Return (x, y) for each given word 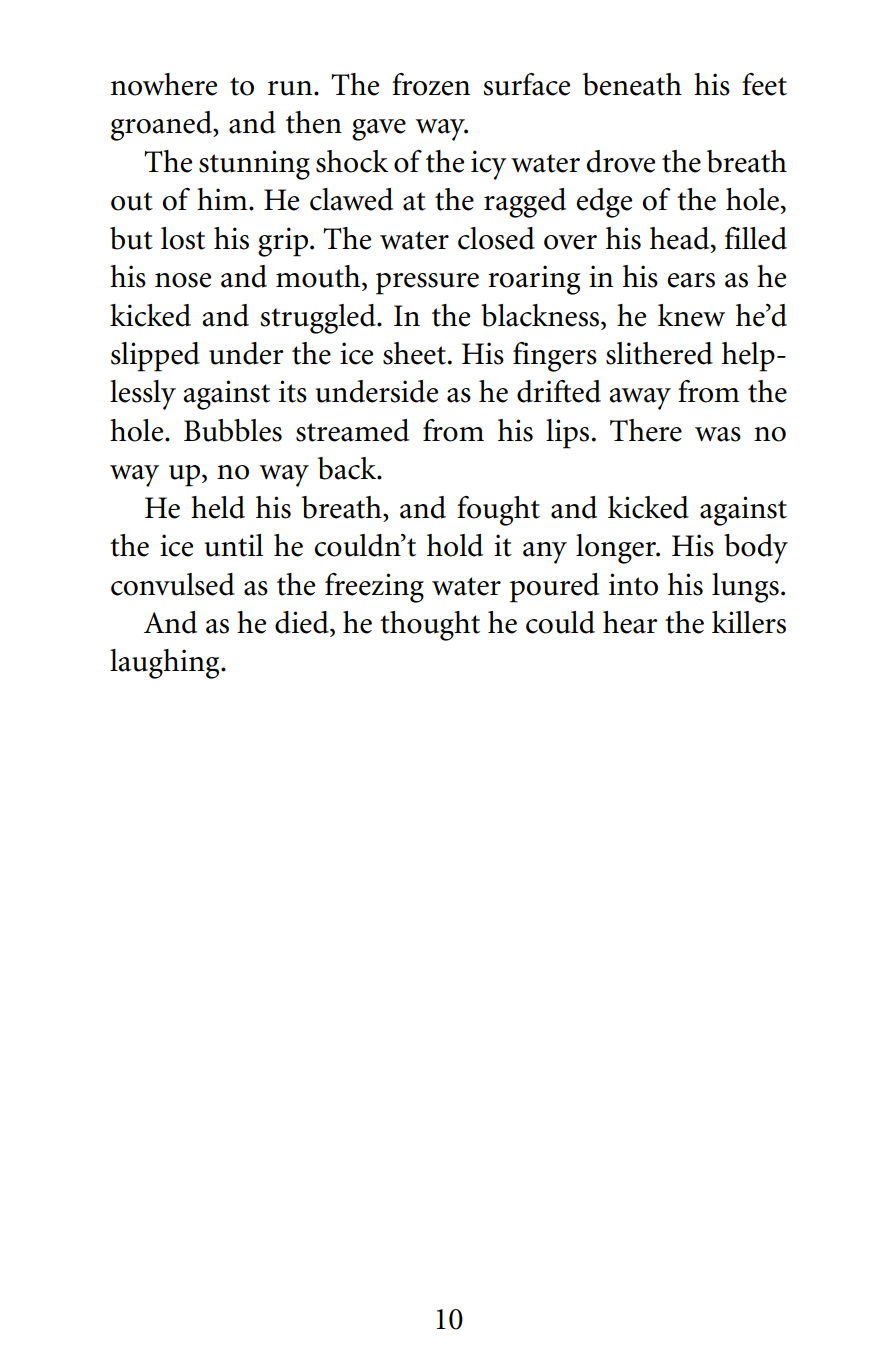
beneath (632, 84)
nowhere (164, 84)
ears (691, 280)
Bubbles (233, 430)
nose (183, 280)
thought (430, 626)
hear (630, 622)
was (718, 434)
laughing (166, 664)
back (348, 468)
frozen (431, 84)
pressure (427, 284)
